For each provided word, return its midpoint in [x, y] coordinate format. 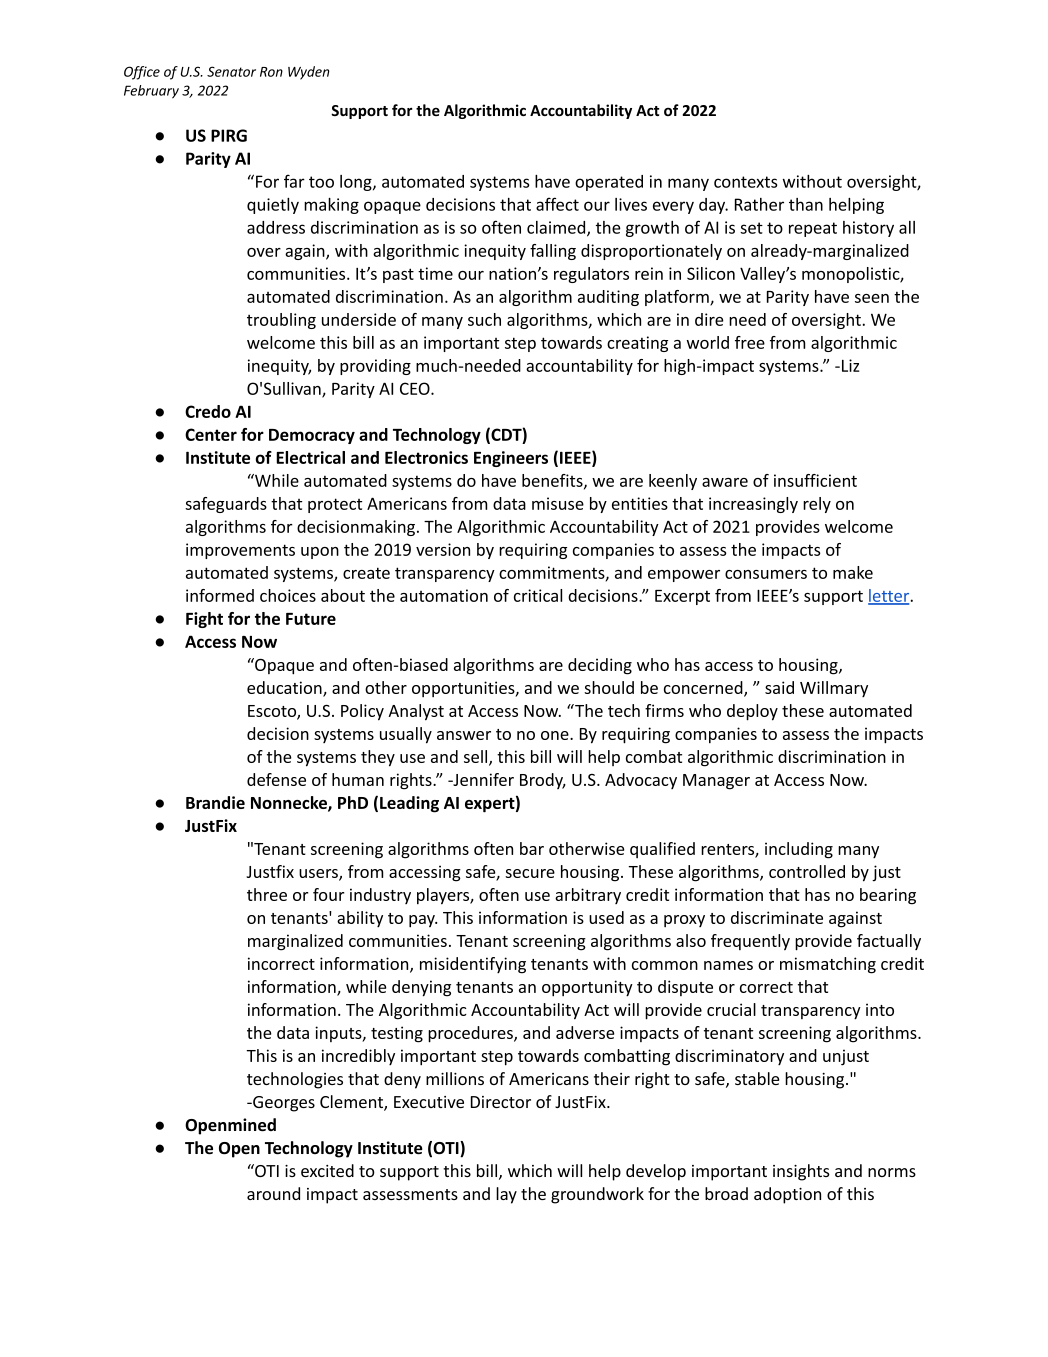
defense [276, 779]
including [799, 850]
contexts [745, 182]
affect [557, 204]
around [273, 1193]
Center [211, 434]
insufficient [815, 480]
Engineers [511, 459]
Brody [542, 781]
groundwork [597, 1195]
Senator [231, 71]
